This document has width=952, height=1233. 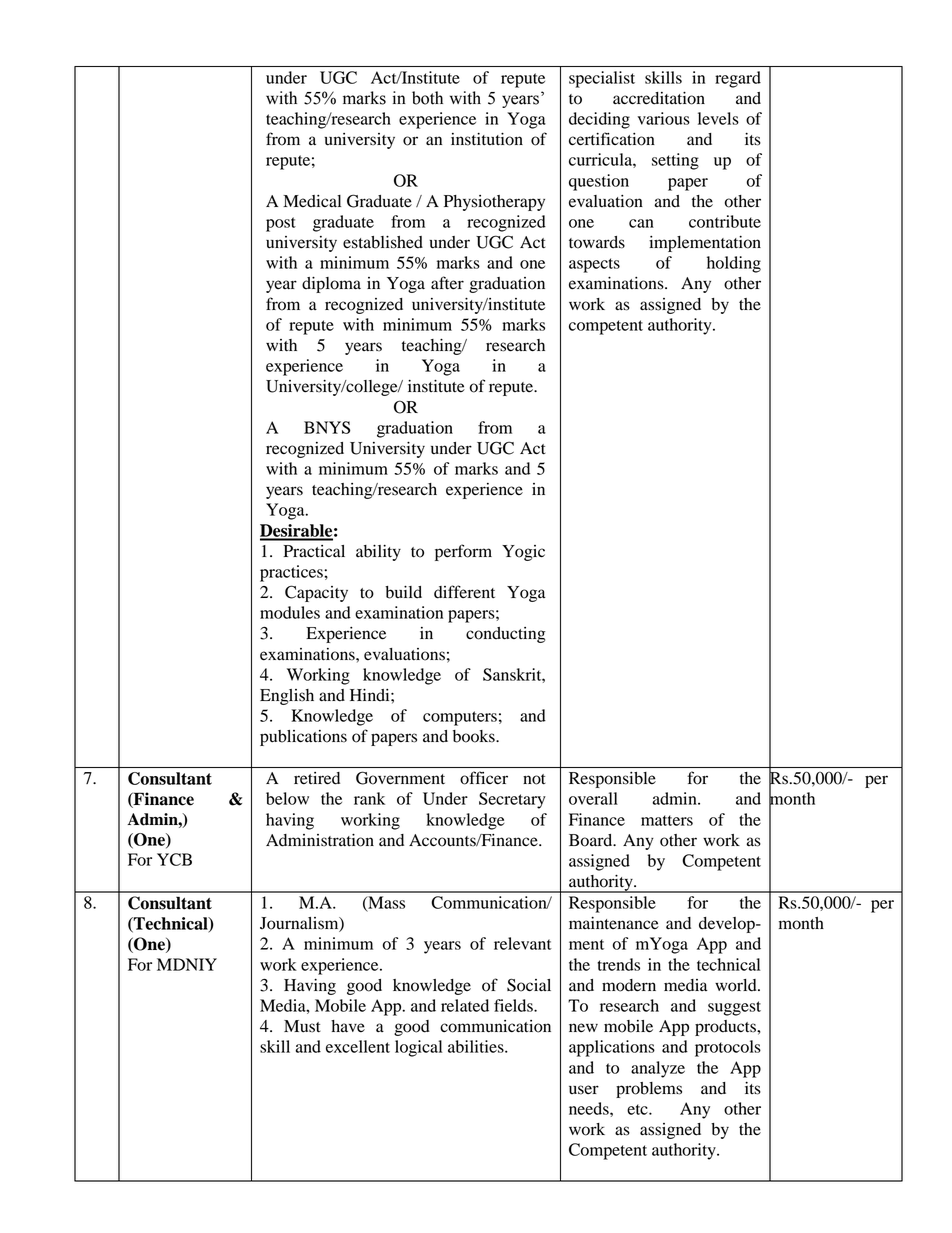 What do you see at coordinates (484, 778) in the document?
I see `officer` at bounding box center [484, 778].
